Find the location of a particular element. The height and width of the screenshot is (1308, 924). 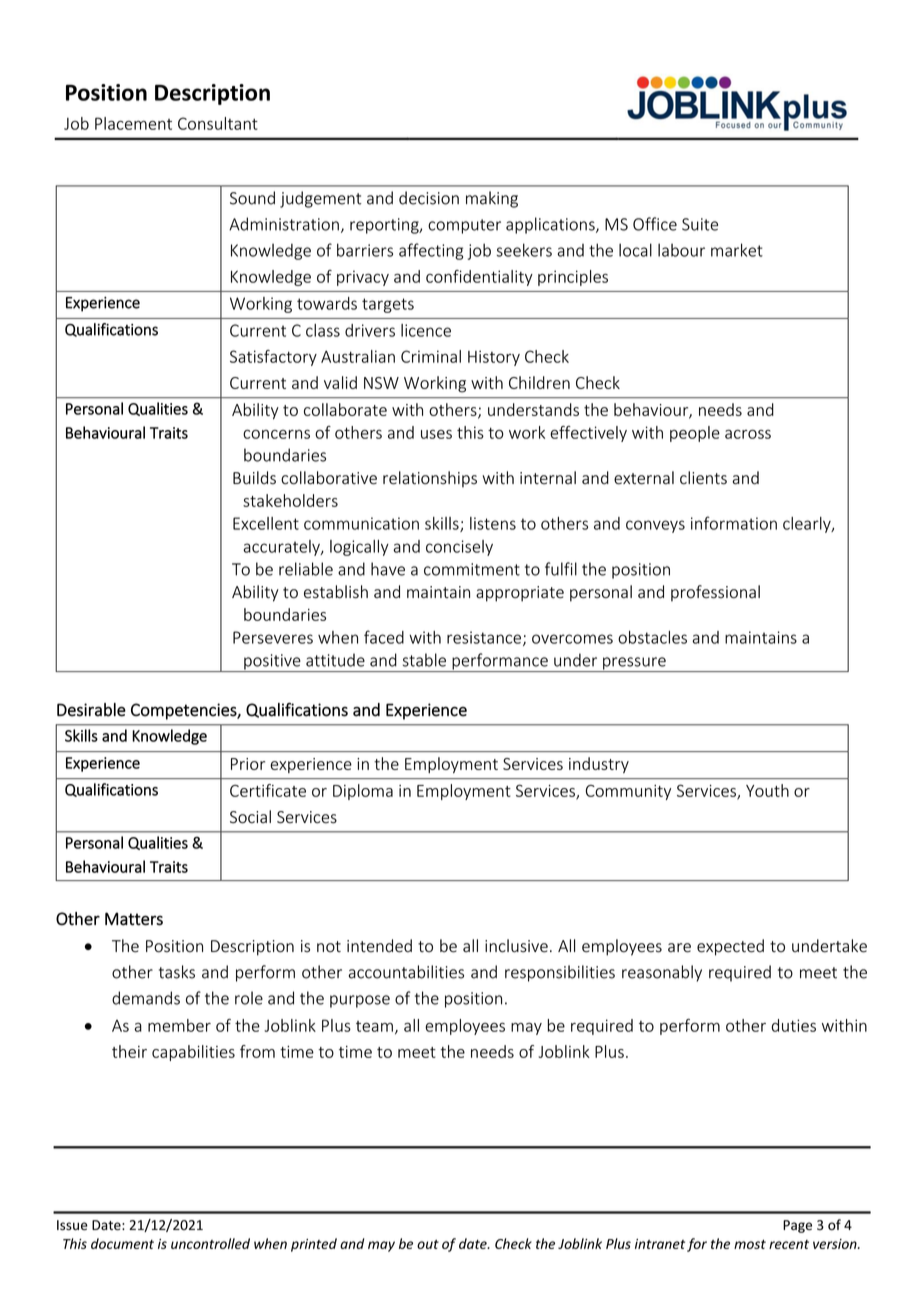

stable is located at coordinates (424, 660).
